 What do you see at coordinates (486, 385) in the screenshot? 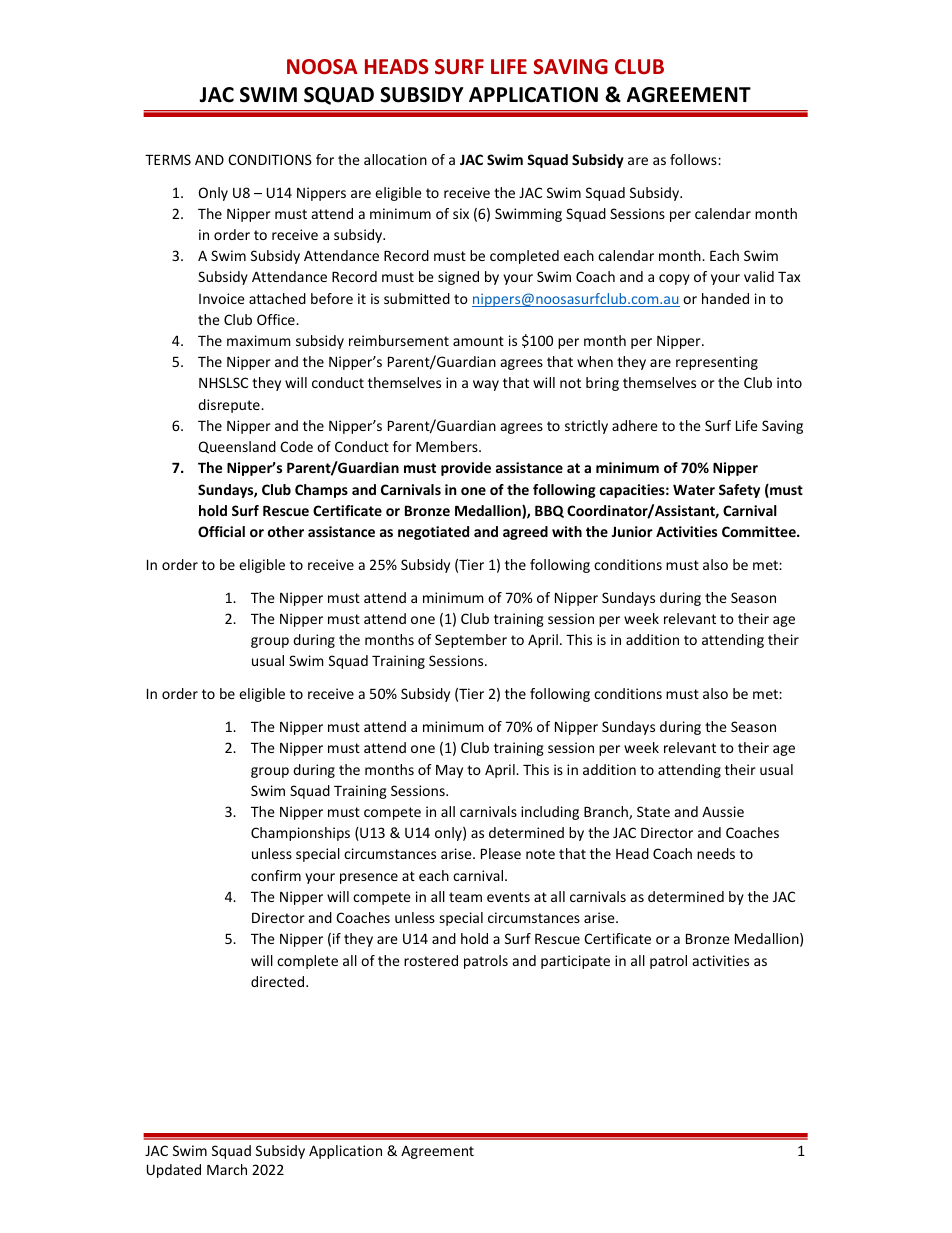
I see `way` at bounding box center [486, 385].
